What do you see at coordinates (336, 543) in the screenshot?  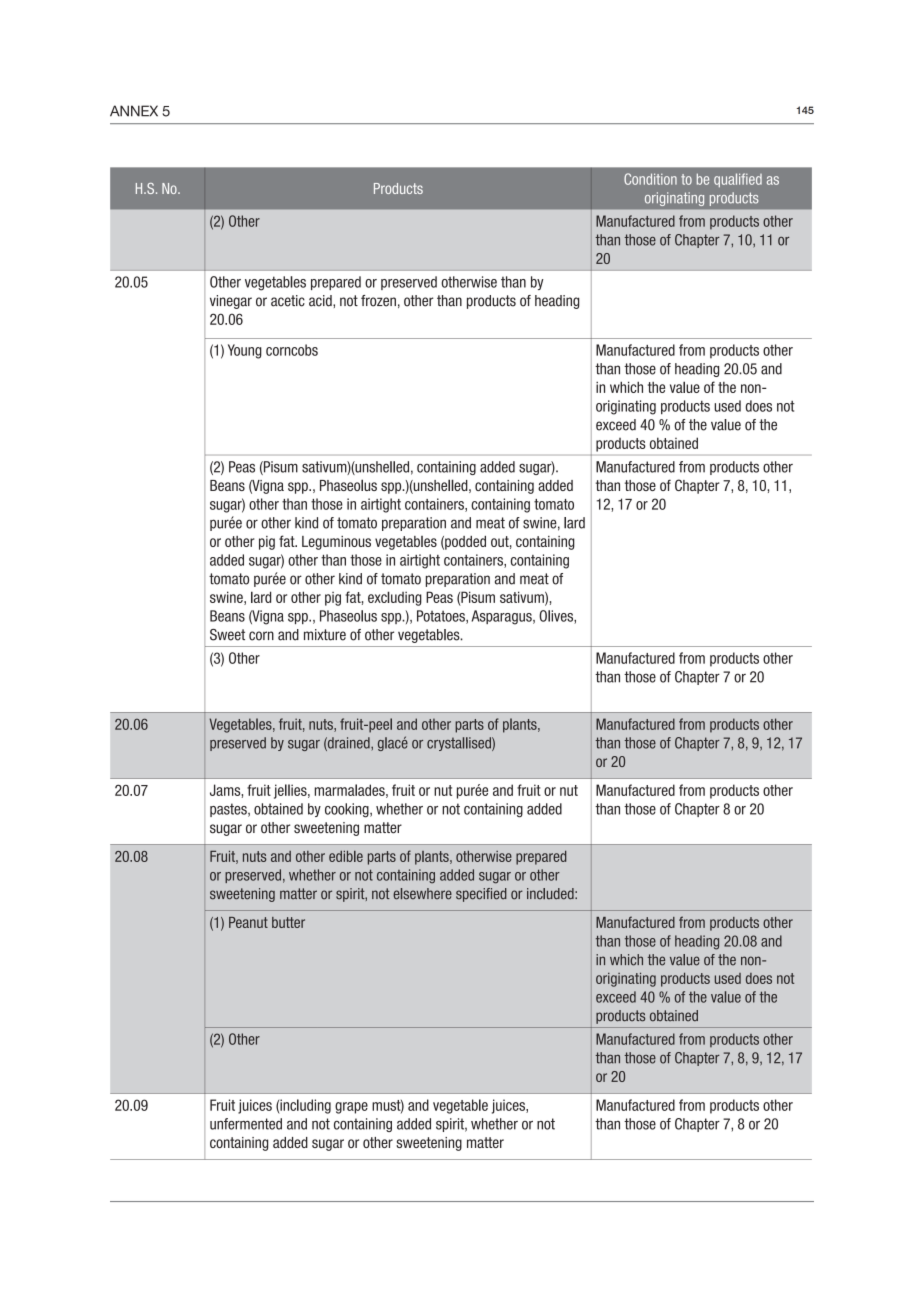 I see `Leguminous` at bounding box center [336, 543].
